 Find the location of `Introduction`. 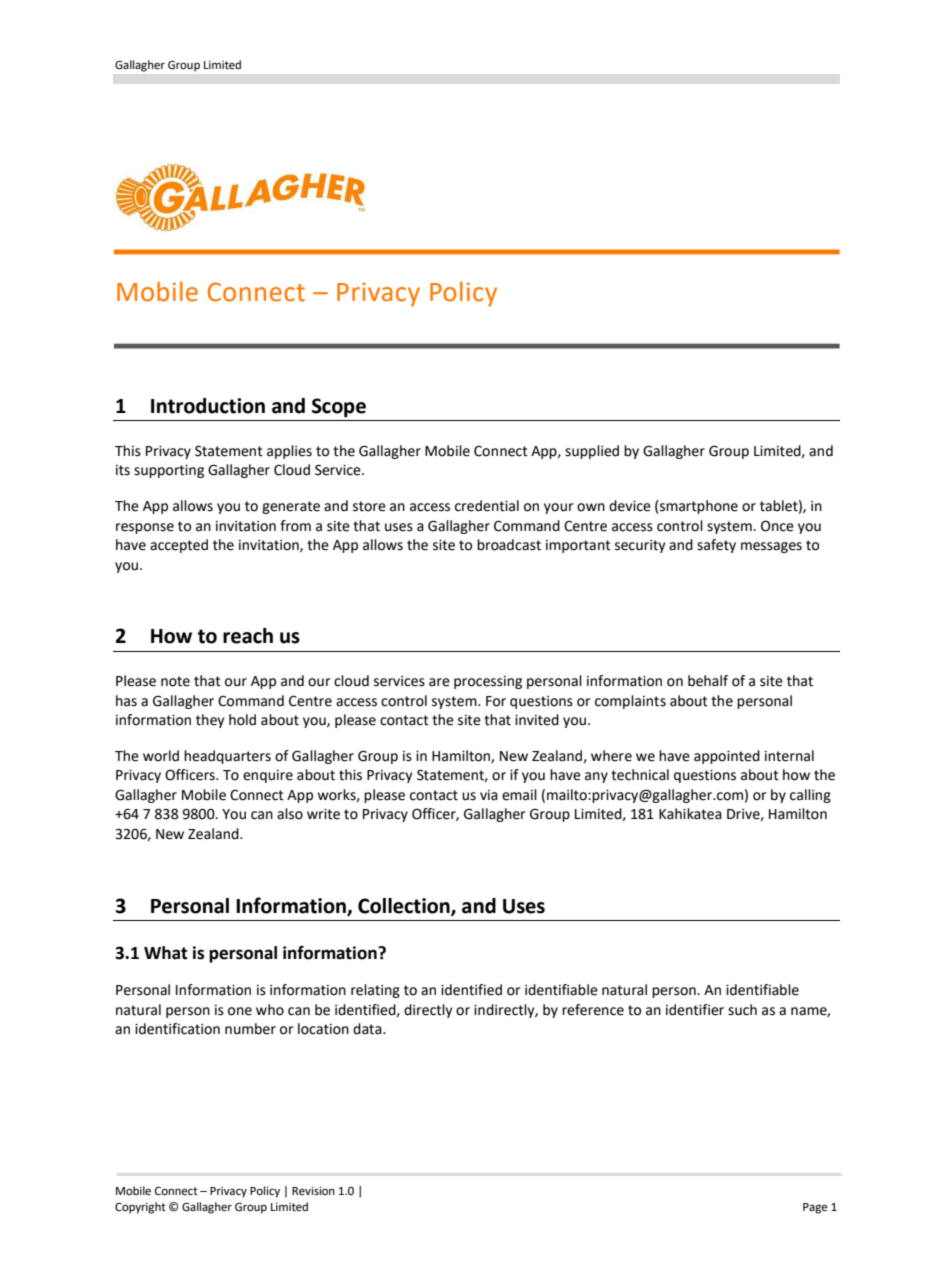

Introduction is located at coordinates (208, 406).
